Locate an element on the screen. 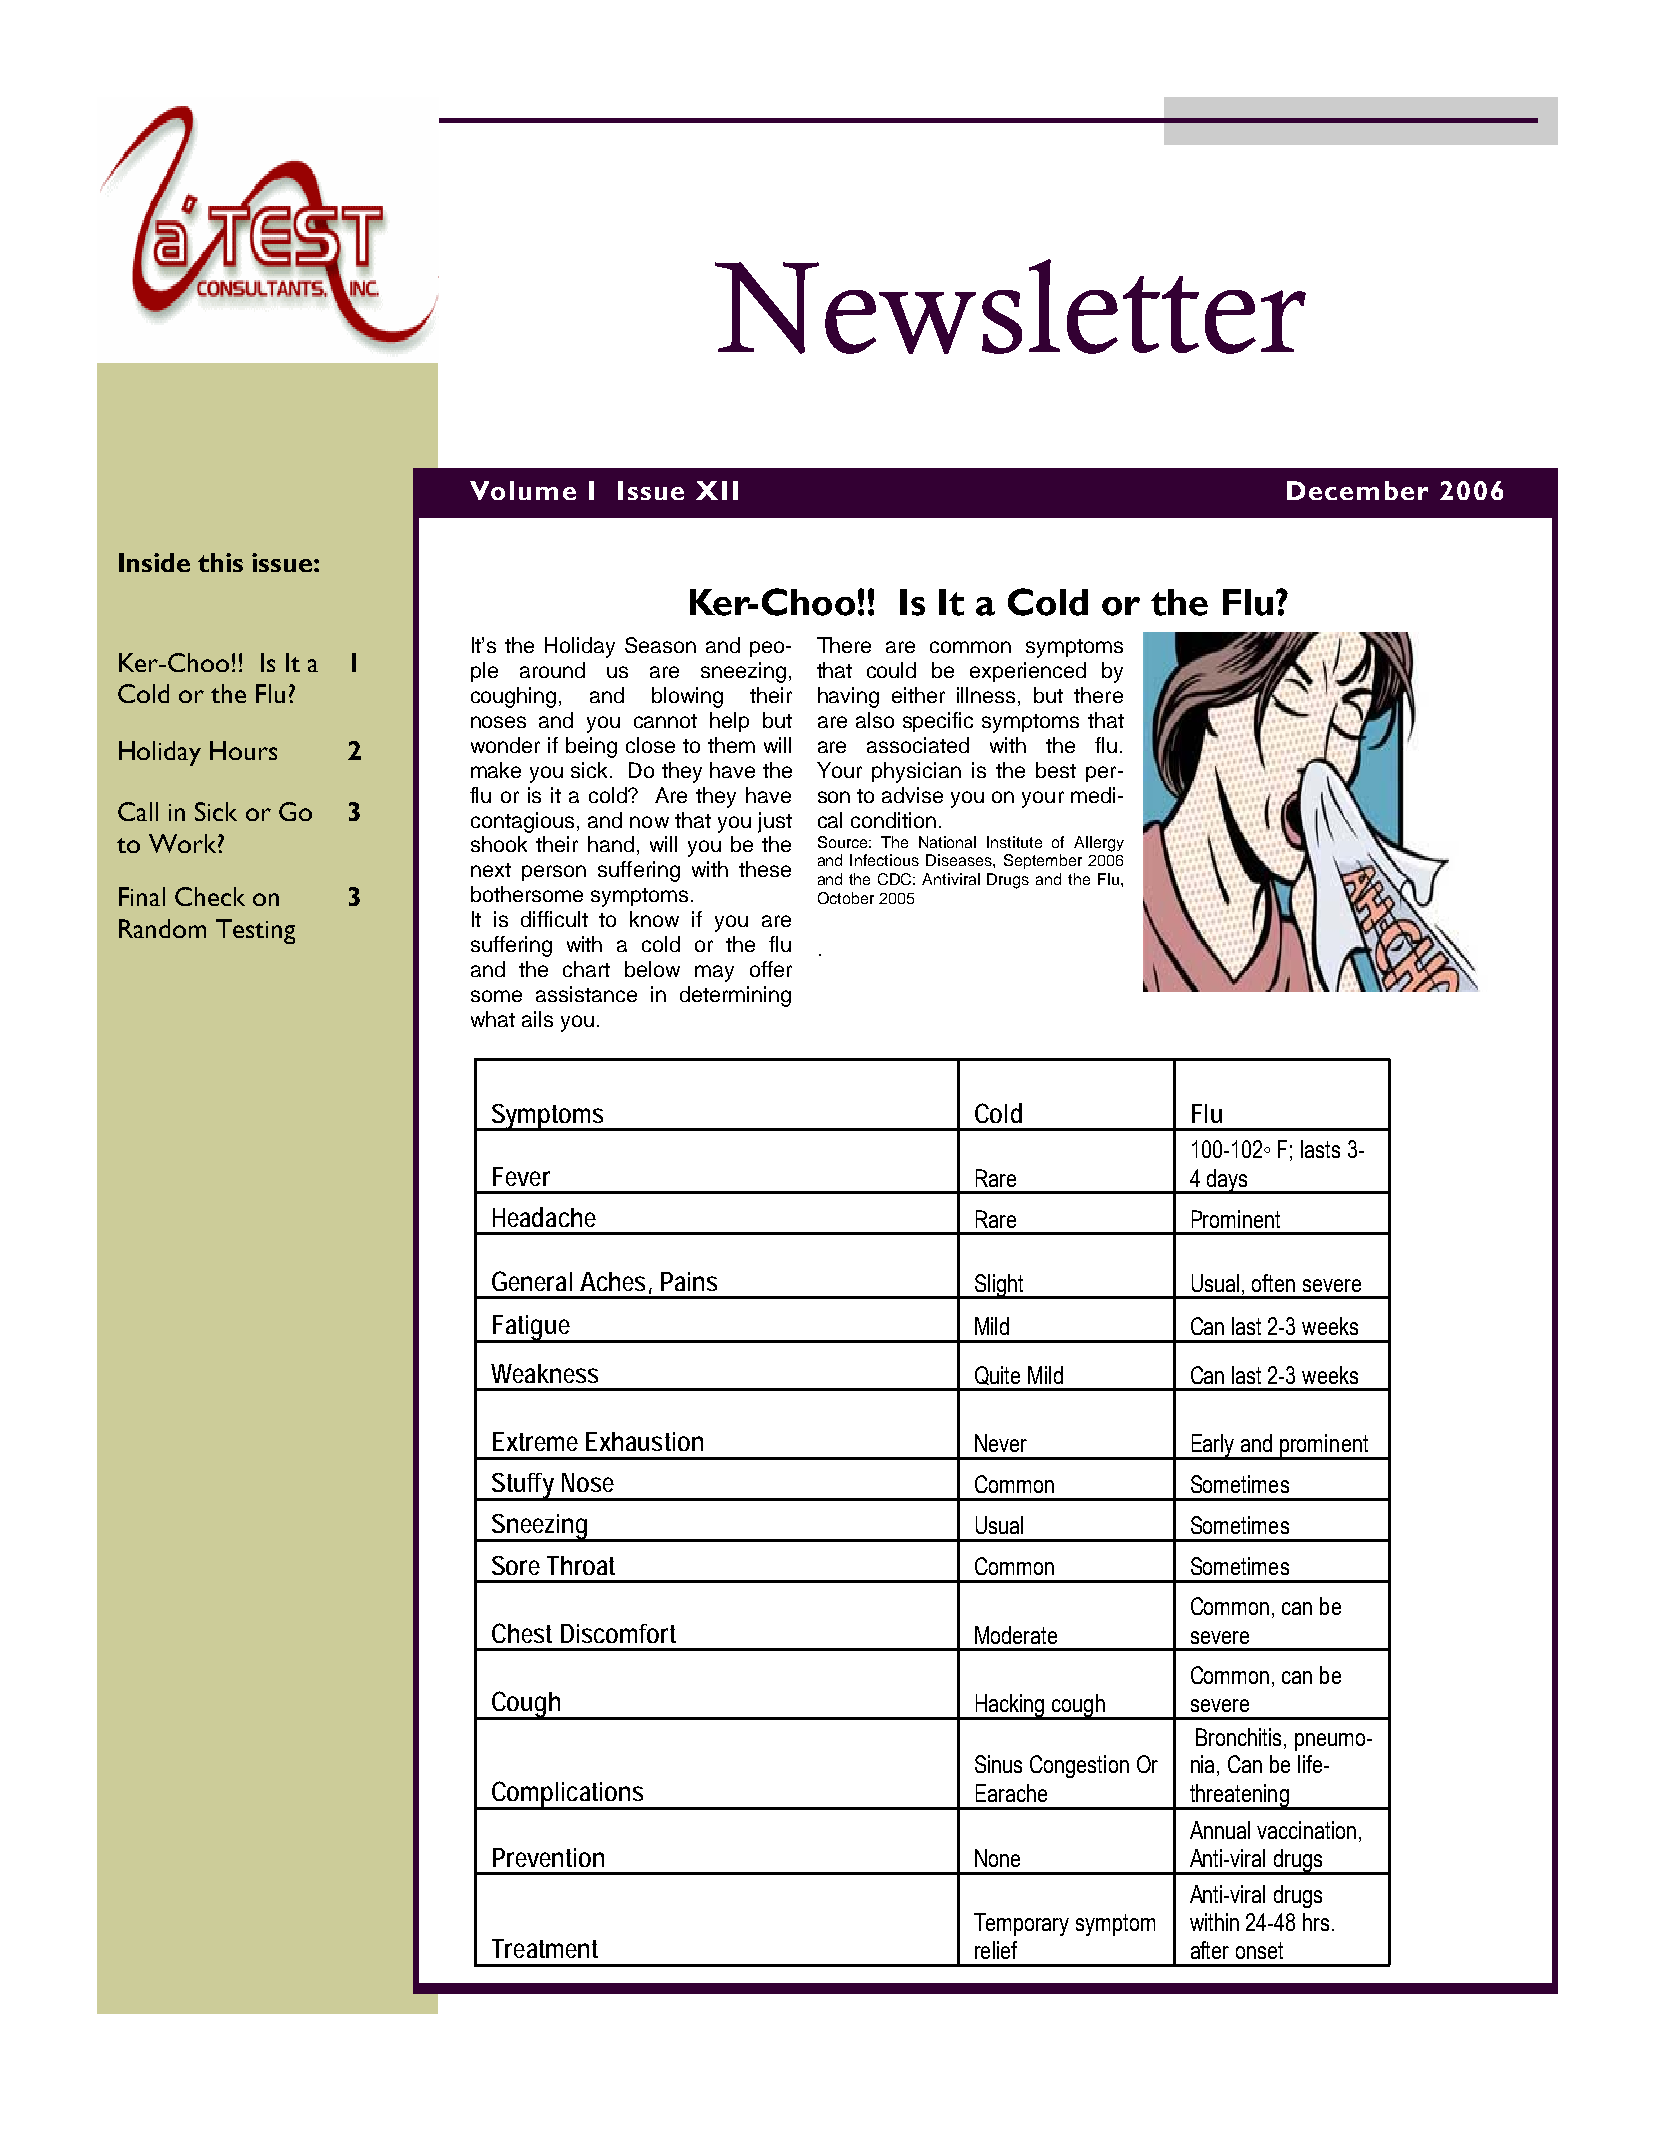 This screenshot has width=1655, height=2142. Volume is located at coordinates (523, 490).
